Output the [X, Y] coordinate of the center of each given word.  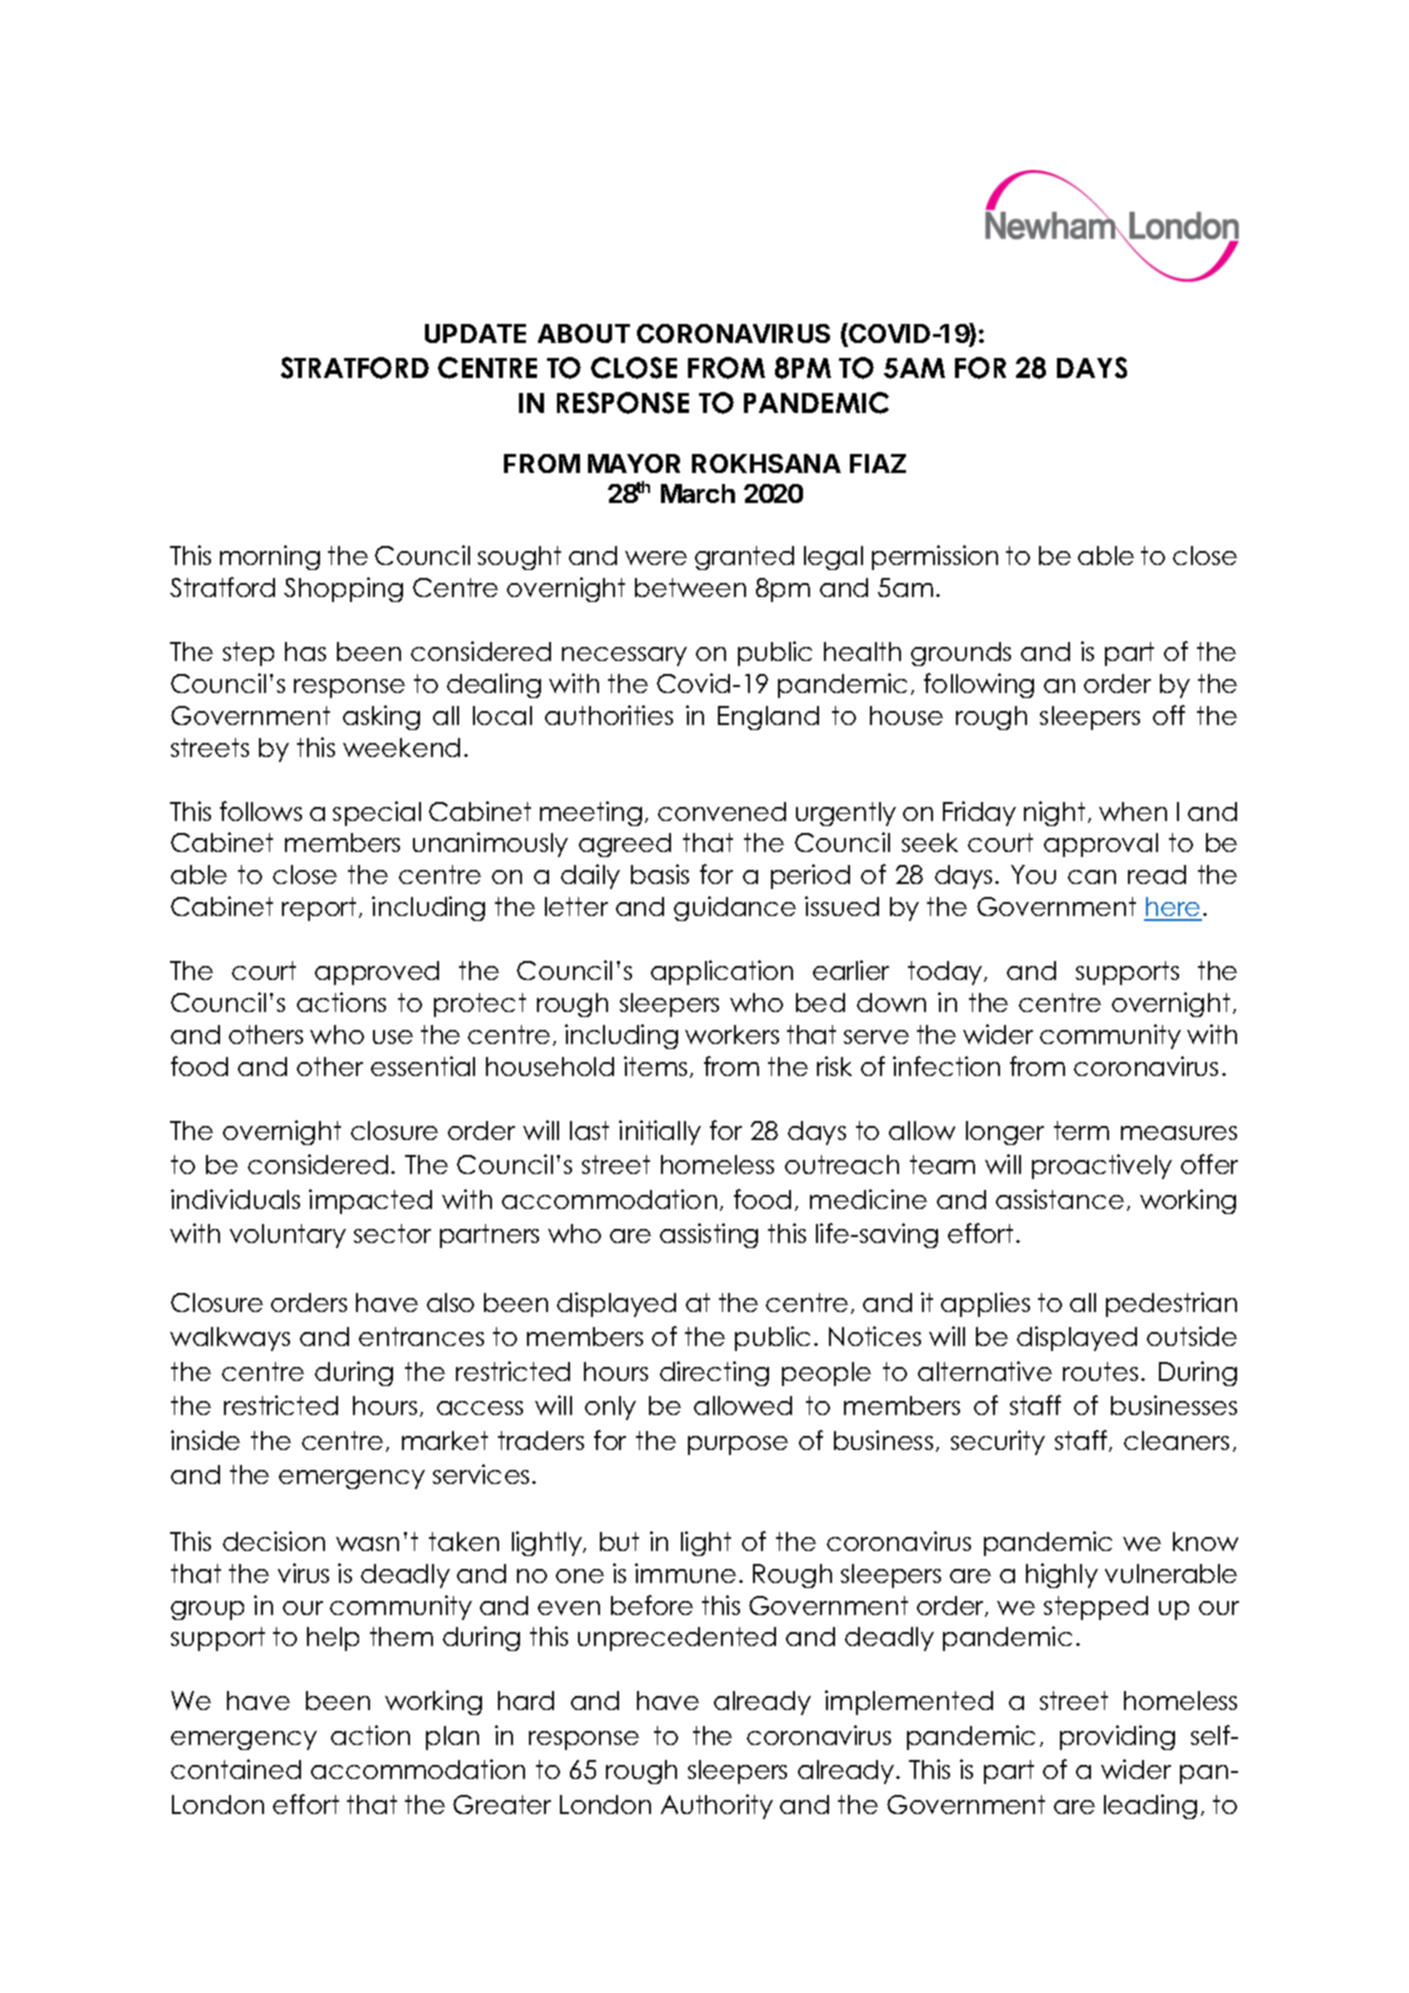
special [377, 813]
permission [935, 557]
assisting [709, 1235]
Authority [717, 1806]
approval [1101, 845]
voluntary [288, 1236]
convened [722, 811]
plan [452, 1738]
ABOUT [584, 333]
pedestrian [1171, 1304]
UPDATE [475, 333]
